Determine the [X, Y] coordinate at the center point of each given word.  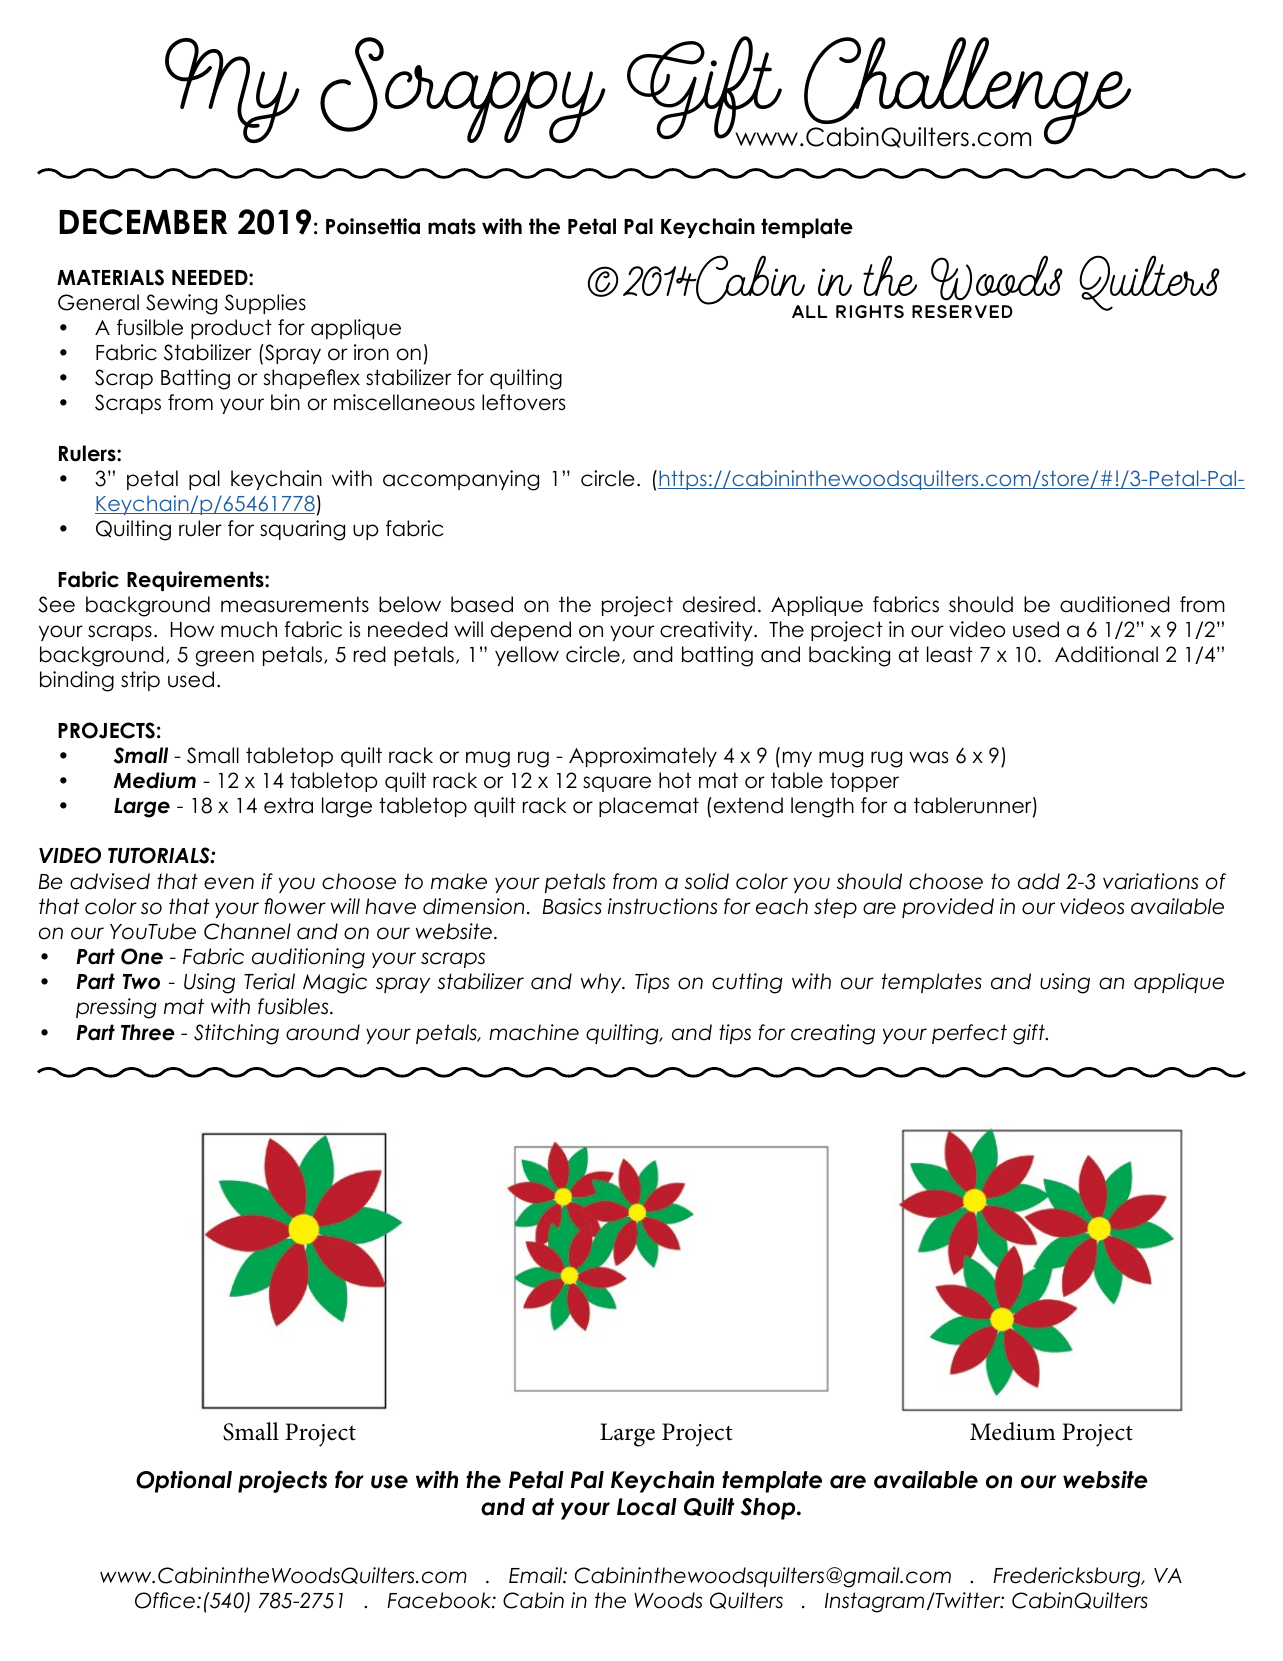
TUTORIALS [160, 855]
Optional [184, 1482]
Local [647, 1507]
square [617, 784]
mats [452, 226]
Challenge [966, 92]
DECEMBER [143, 222]
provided [948, 908]
